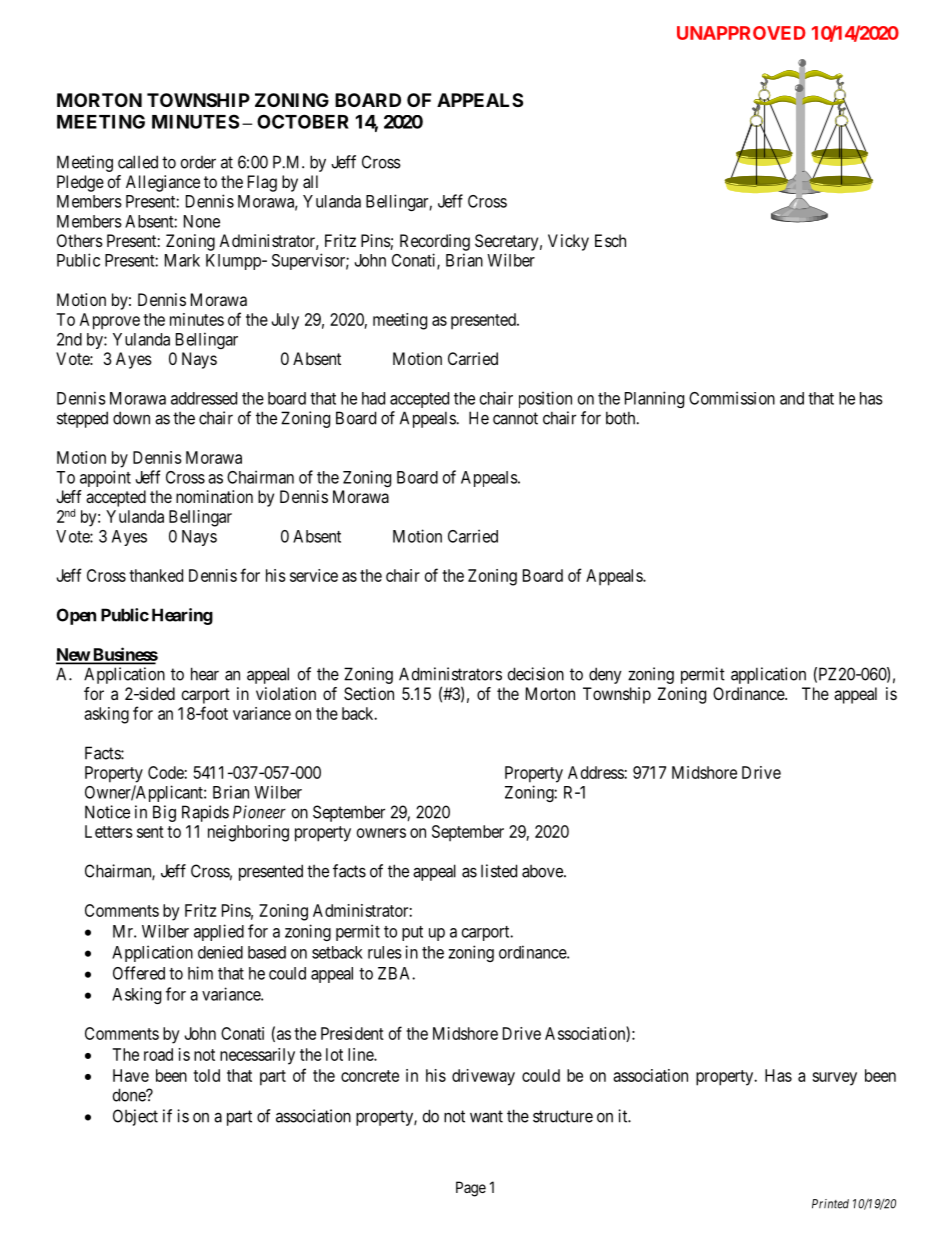 Image resolution: width=952 pixels, height=1233 pixels. What do you see at coordinates (732, 398) in the image?
I see `Commission` at bounding box center [732, 398].
